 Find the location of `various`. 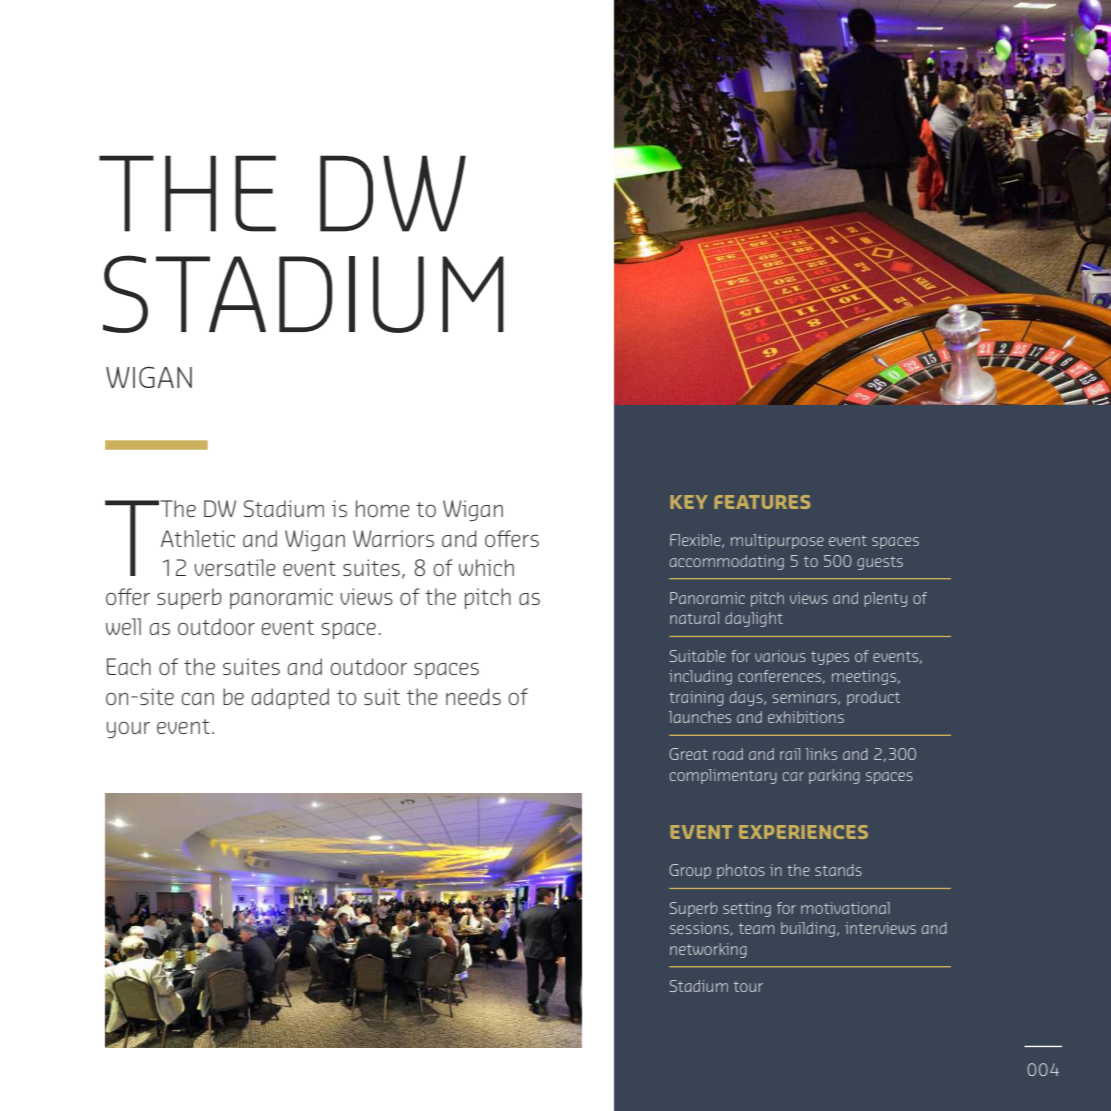

various is located at coordinates (780, 656).
